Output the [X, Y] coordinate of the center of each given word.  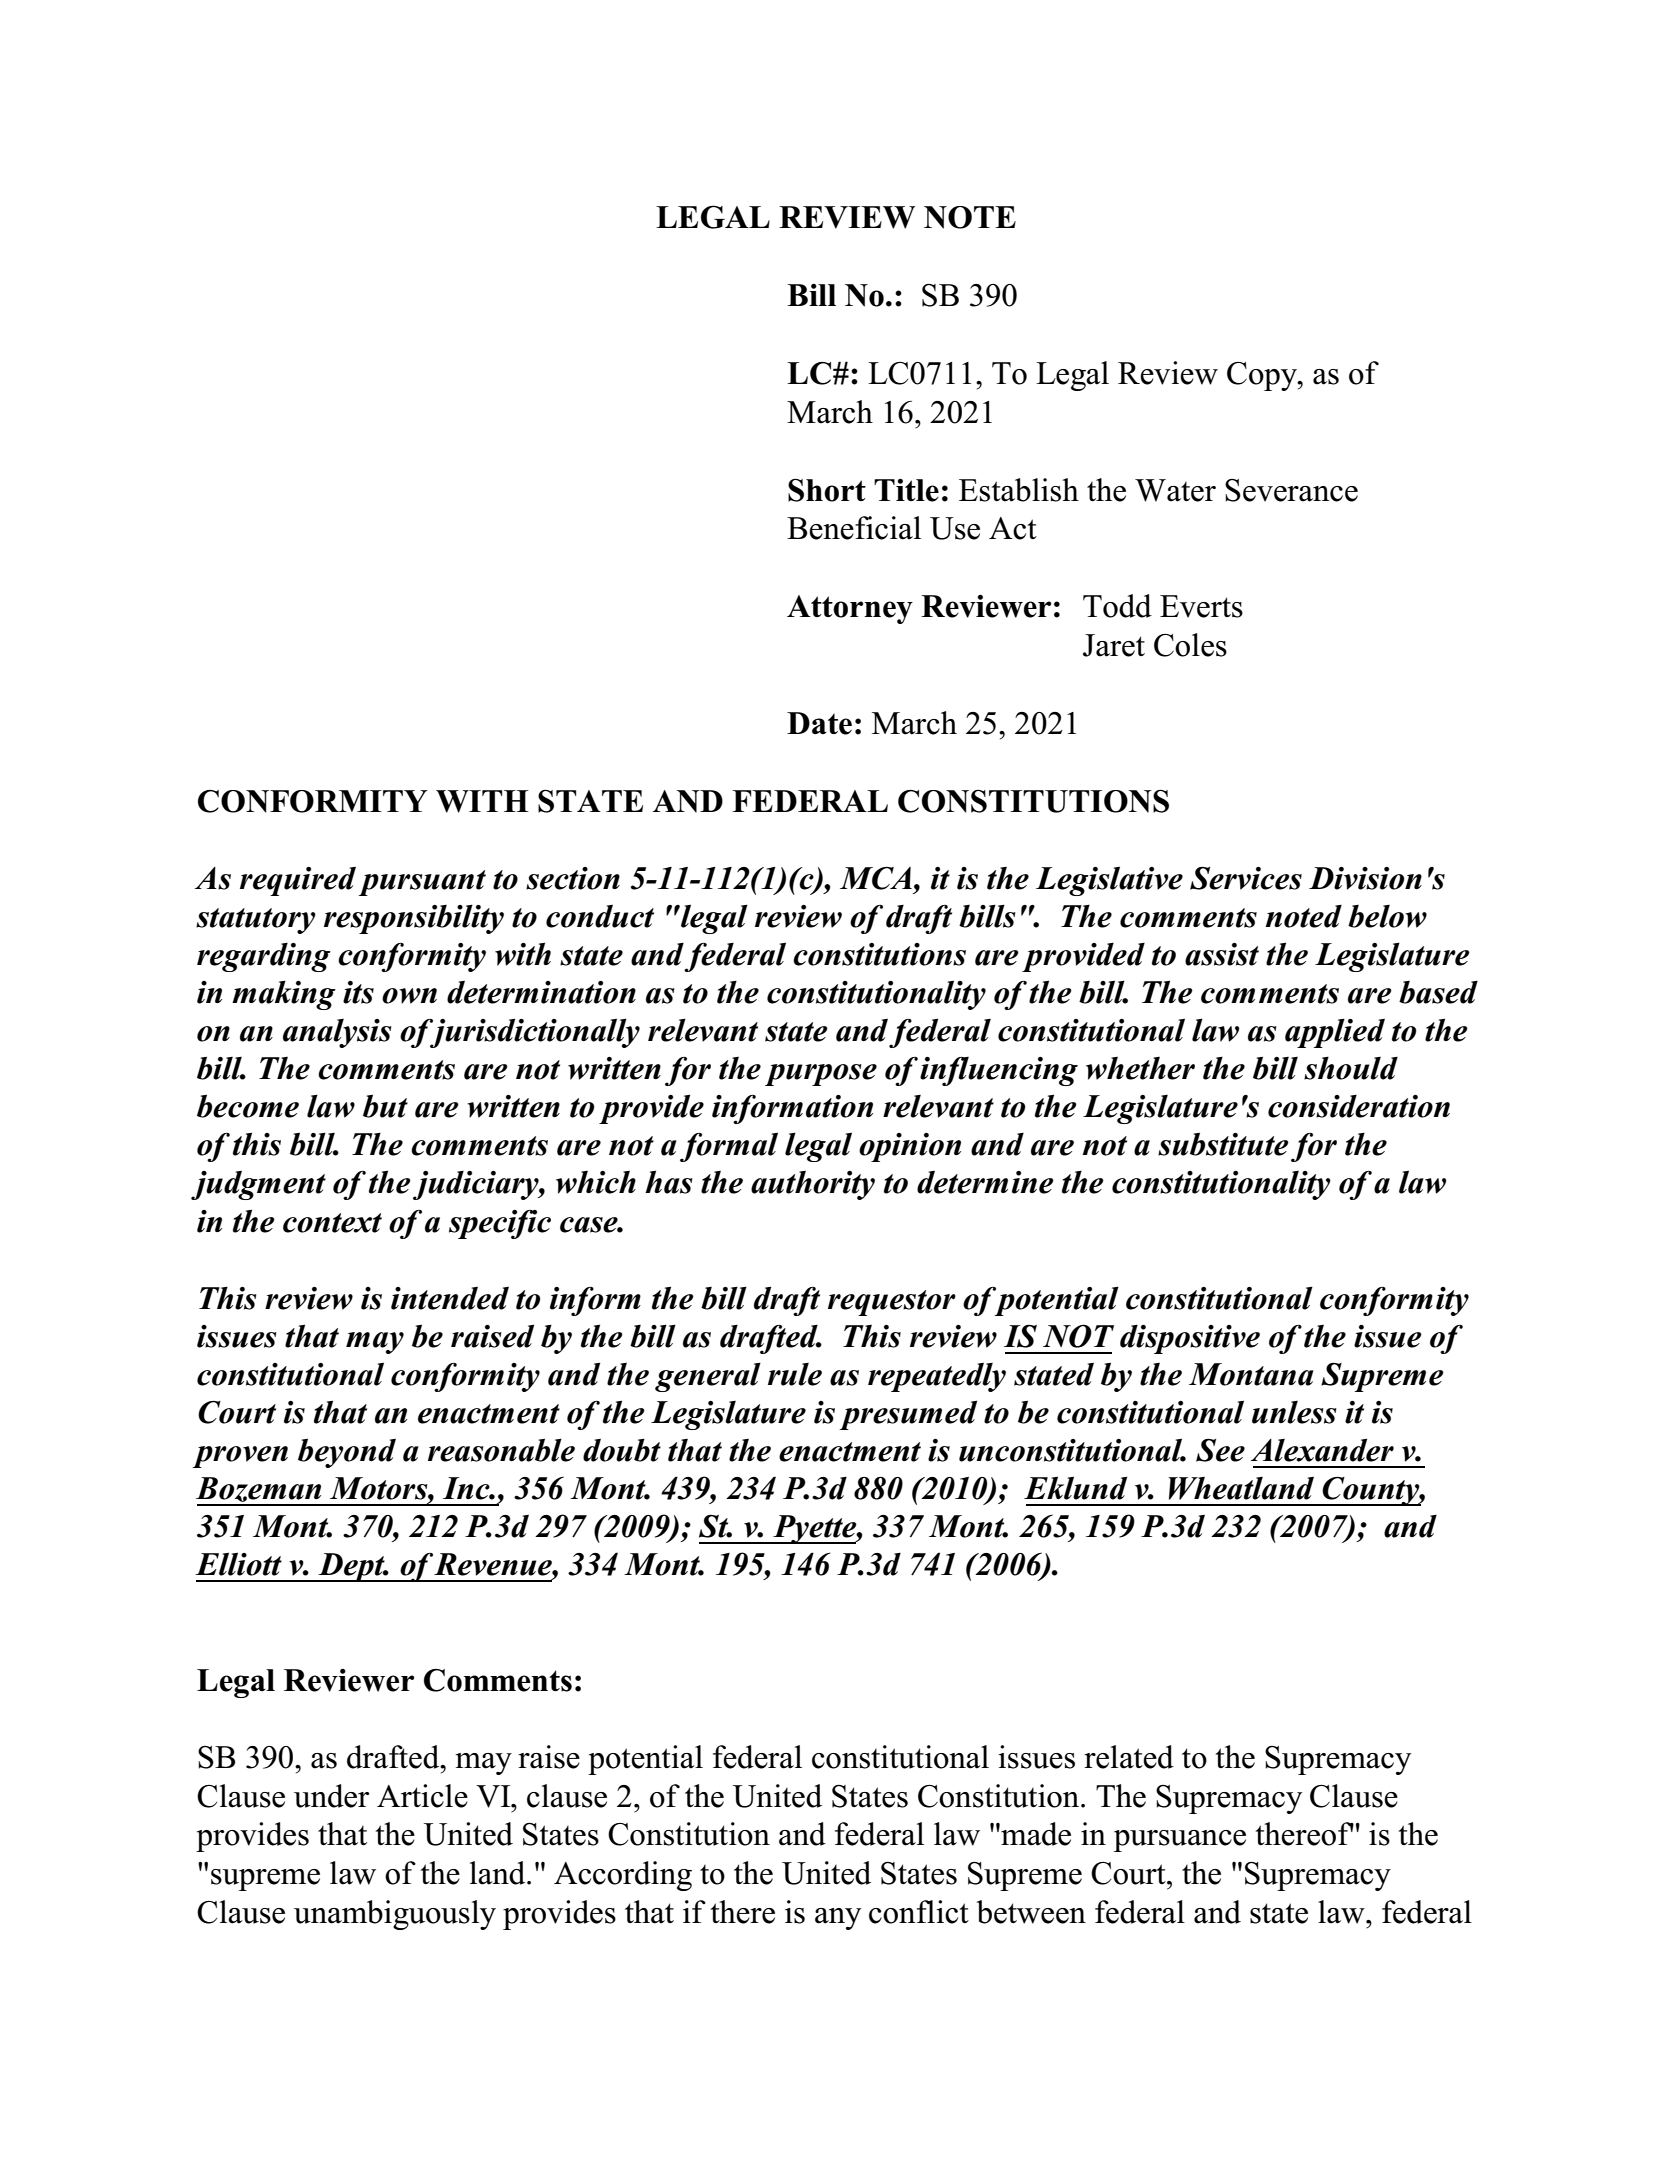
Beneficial [854, 528]
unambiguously [395, 1915]
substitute [1223, 1144]
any [838, 1919]
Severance [1291, 490]
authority [813, 1185]
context [332, 1223]
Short [827, 490]
